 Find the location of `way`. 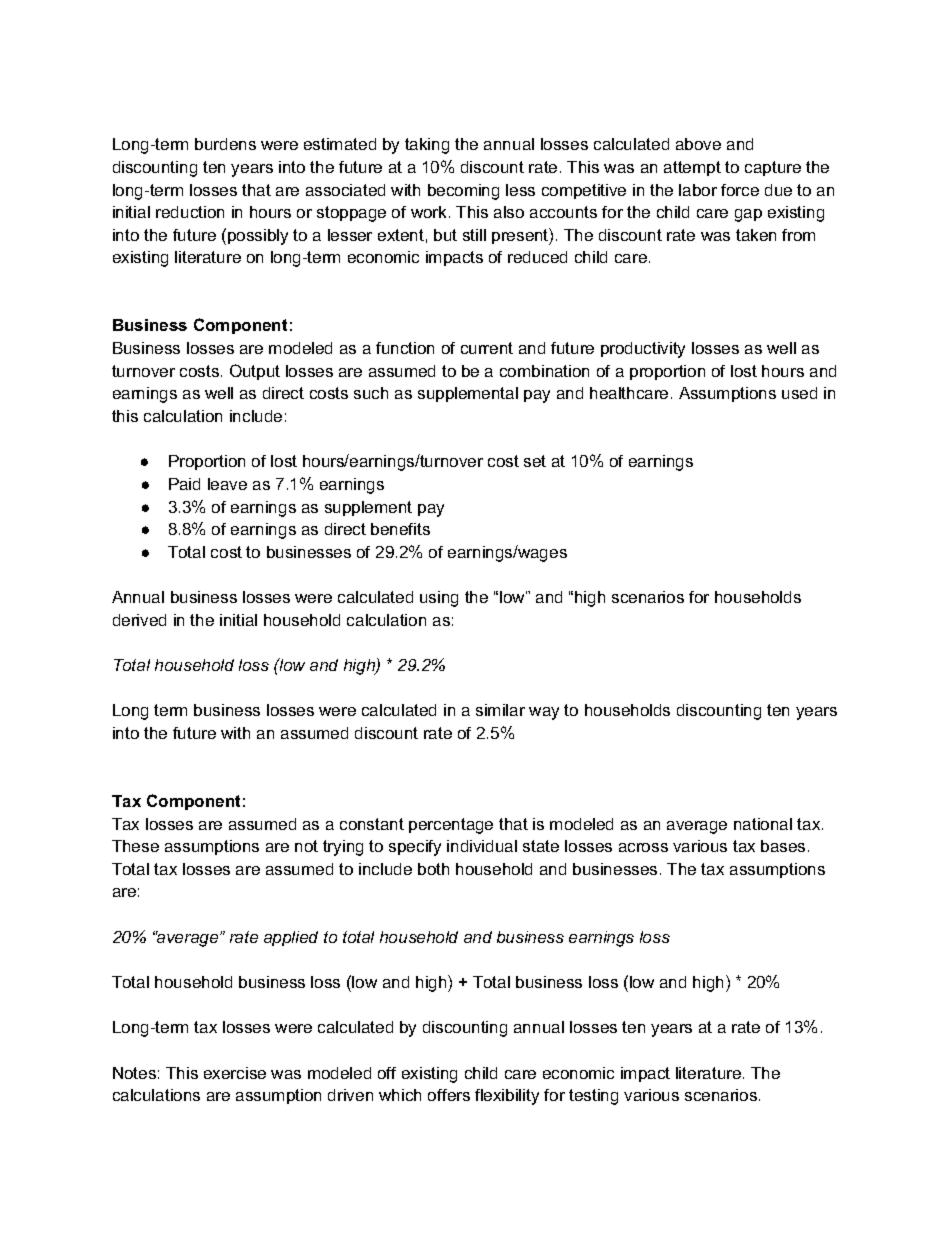

way is located at coordinates (544, 713).
